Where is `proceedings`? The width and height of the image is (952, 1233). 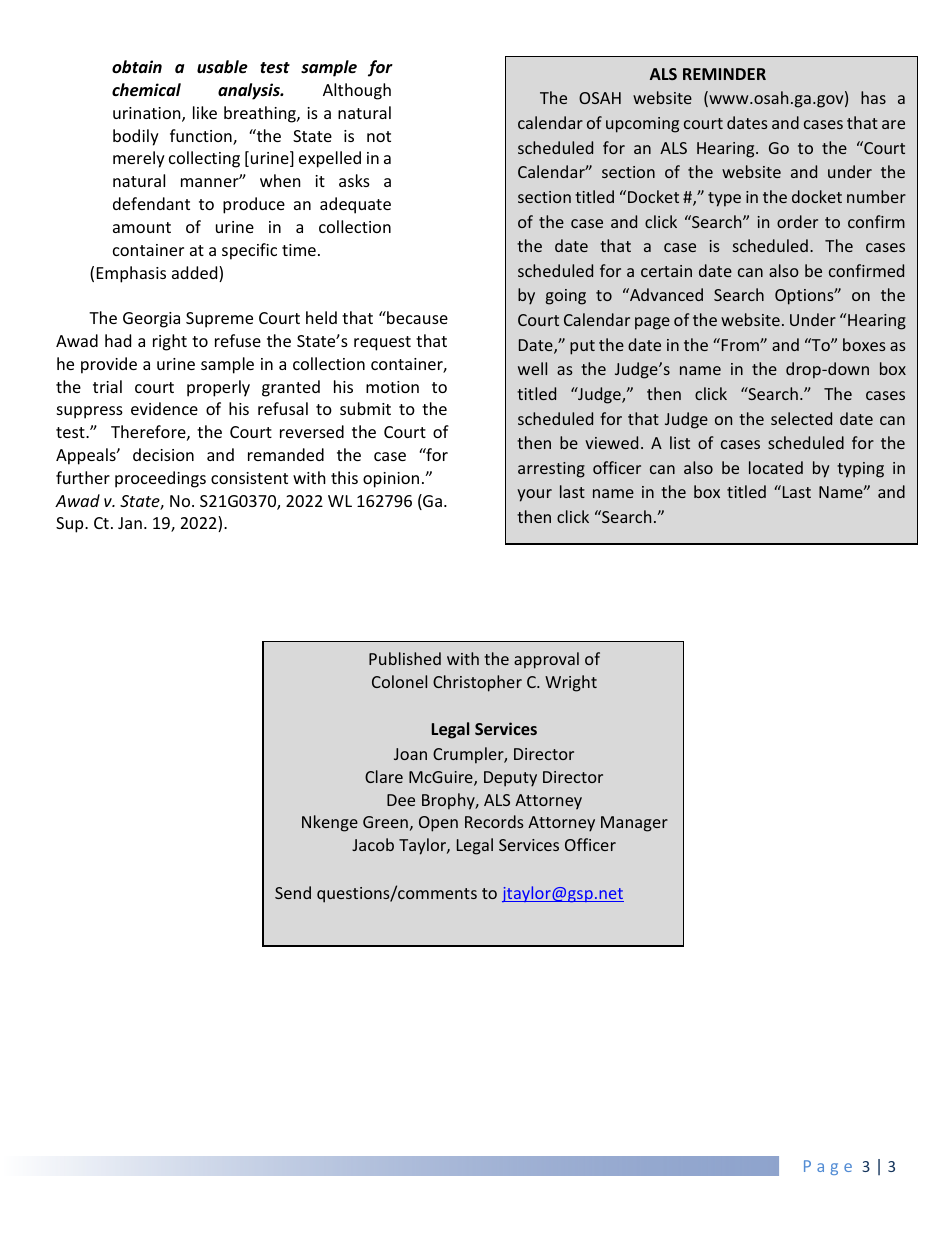 proceedings is located at coordinates (160, 479).
